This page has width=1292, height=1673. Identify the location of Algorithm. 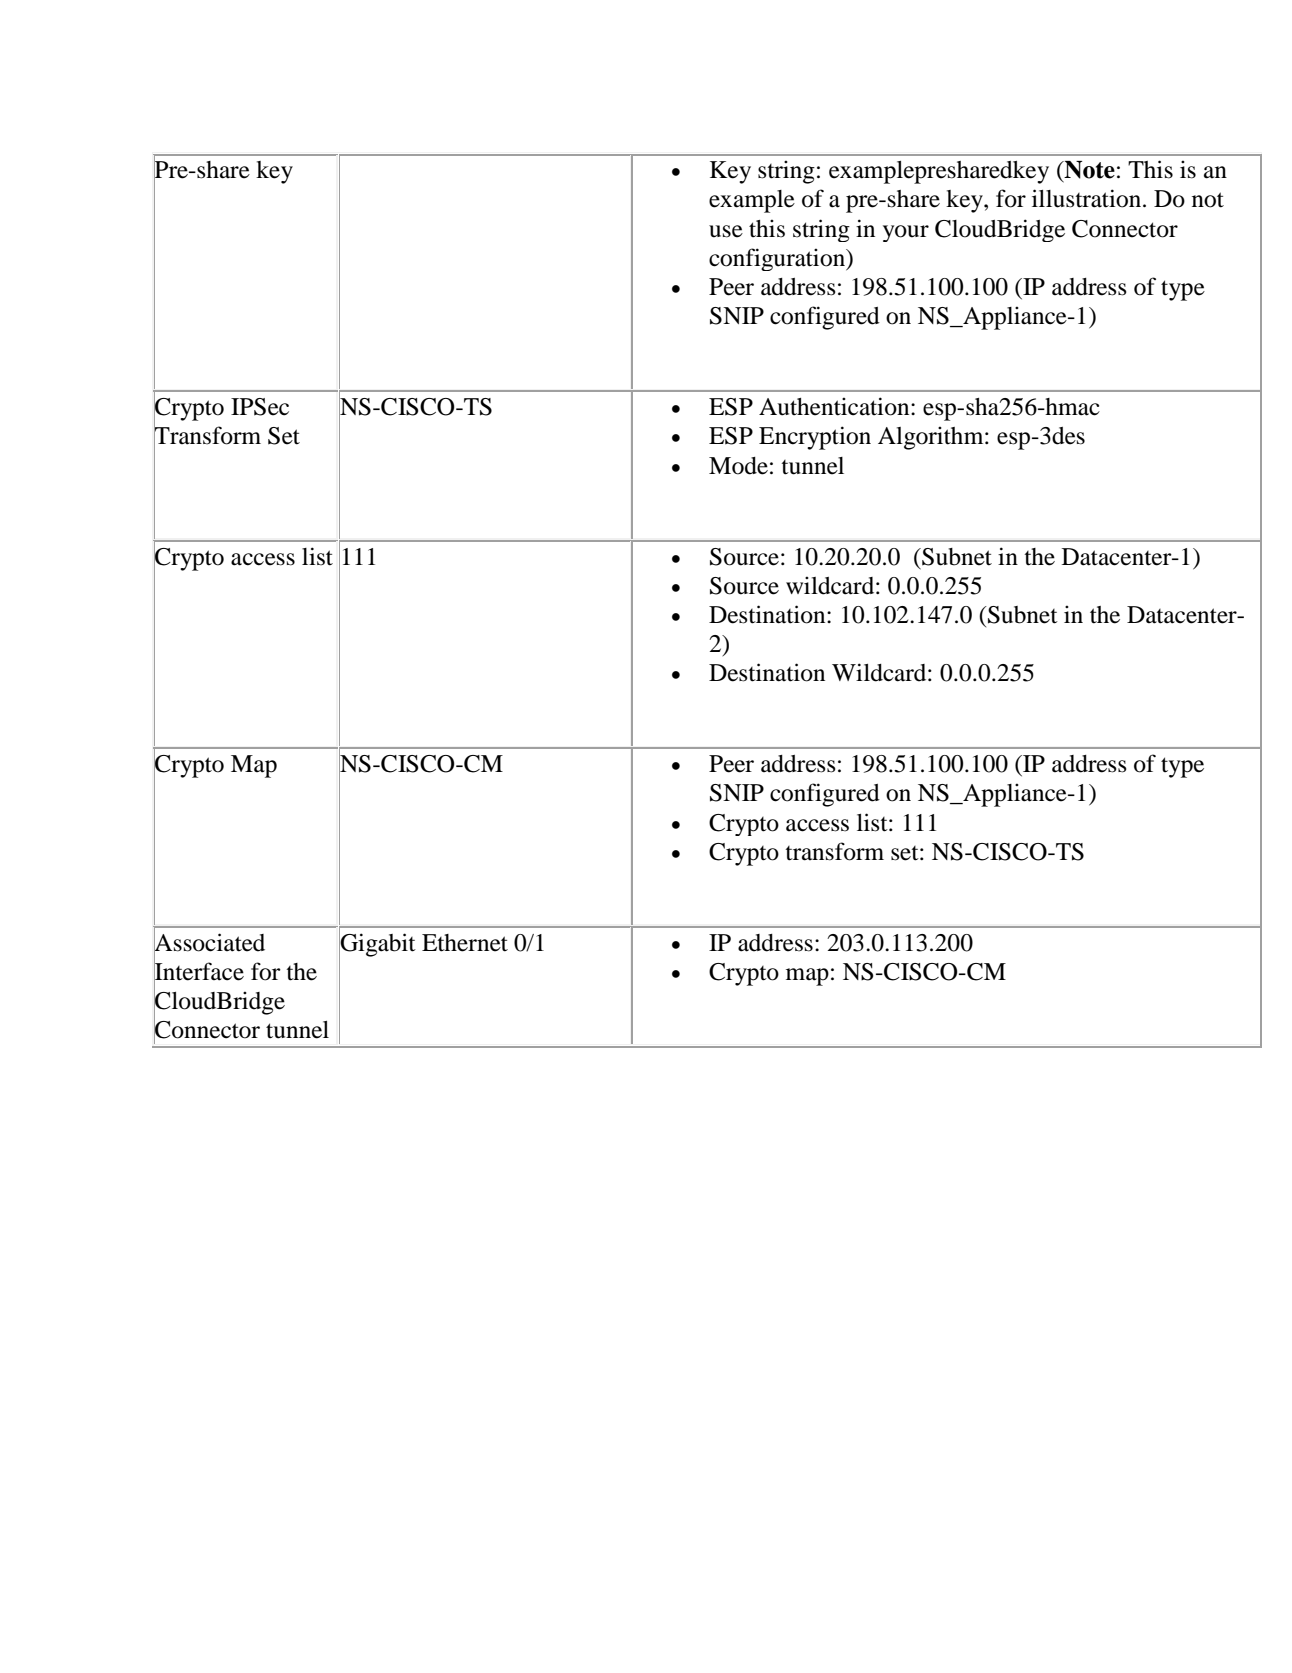
(932, 438).
